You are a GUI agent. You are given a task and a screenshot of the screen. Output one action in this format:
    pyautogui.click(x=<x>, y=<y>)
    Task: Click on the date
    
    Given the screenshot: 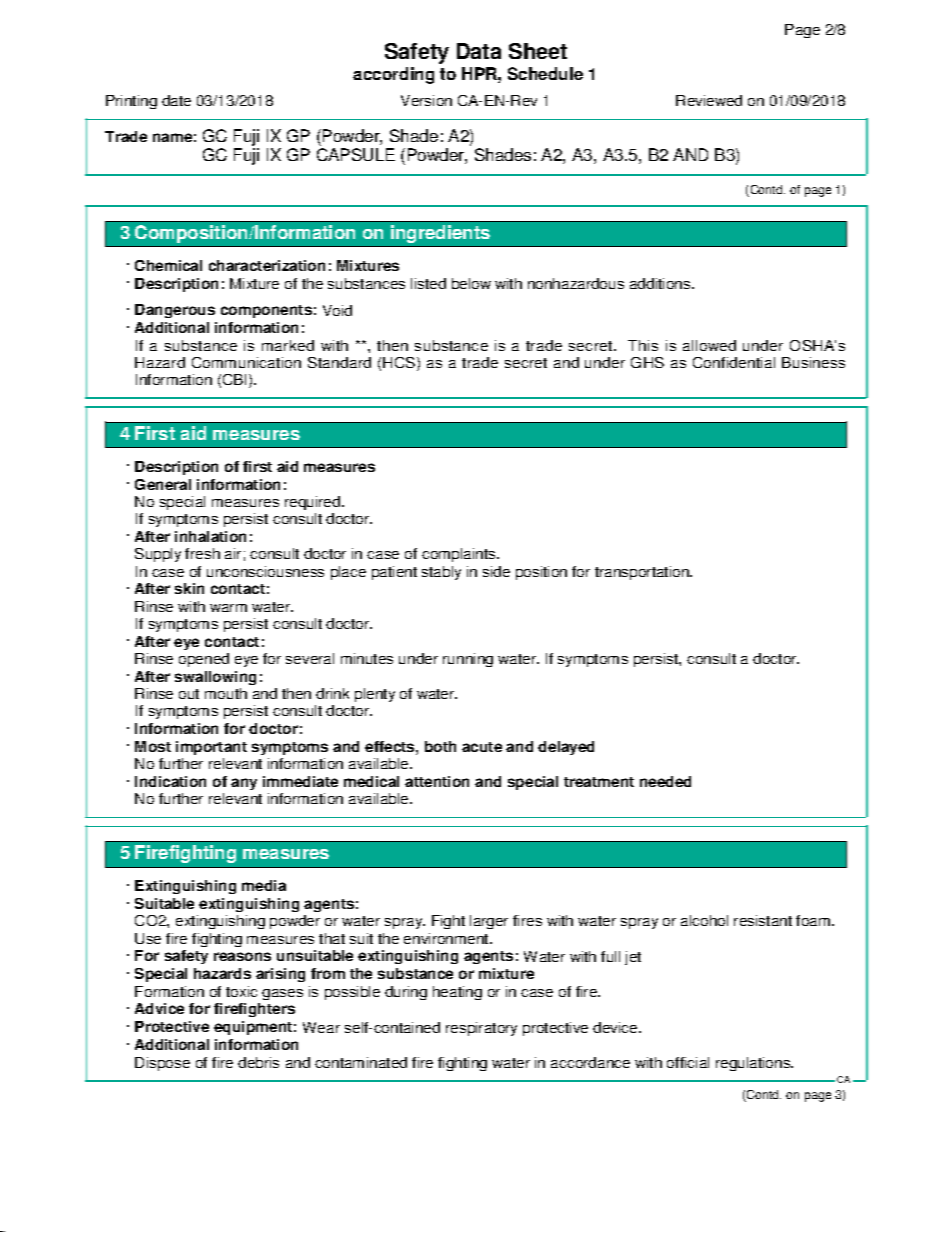 What is the action you would take?
    pyautogui.click(x=176, y=100)
